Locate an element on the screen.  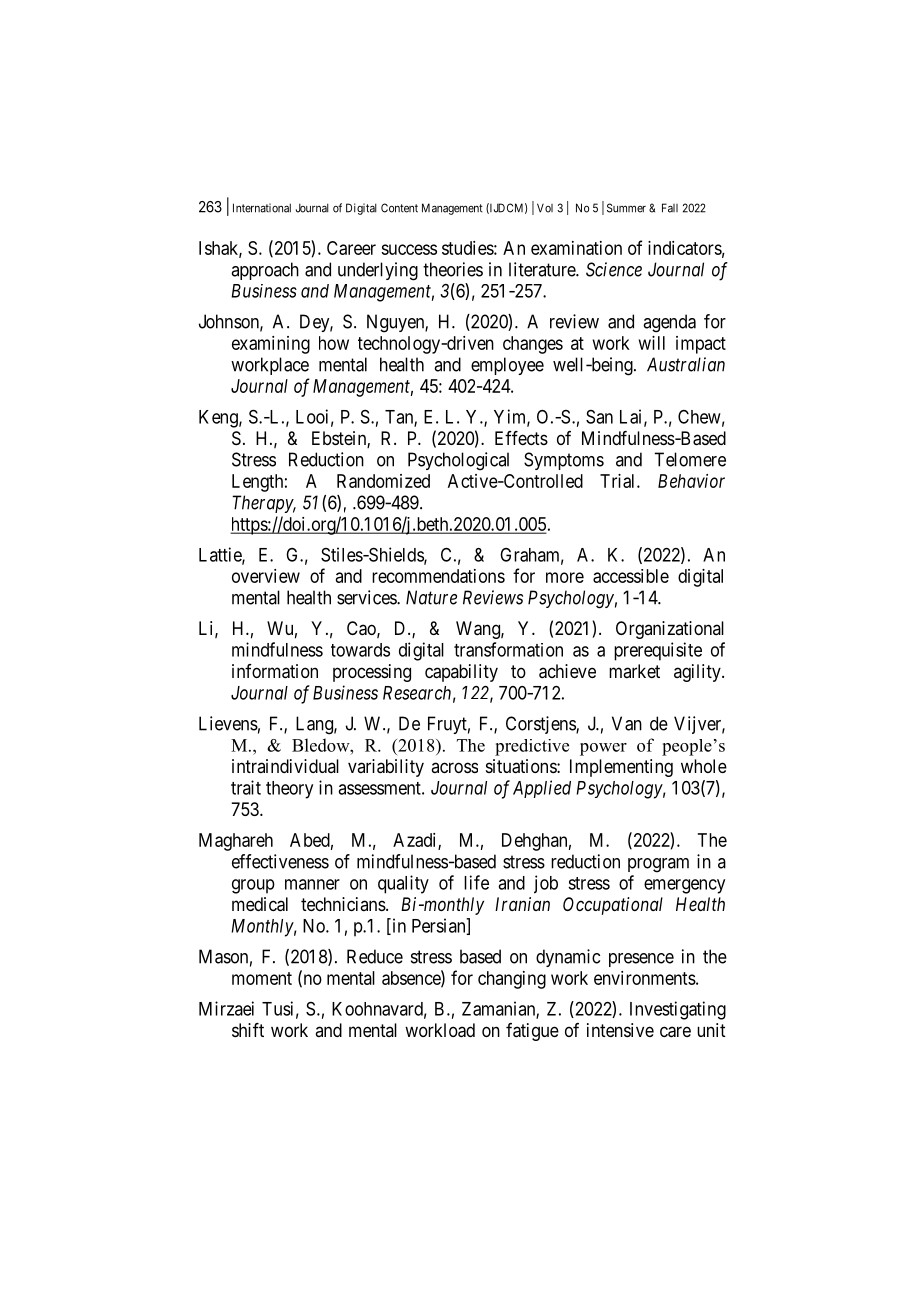
International is located at coordinates (262, 208).
